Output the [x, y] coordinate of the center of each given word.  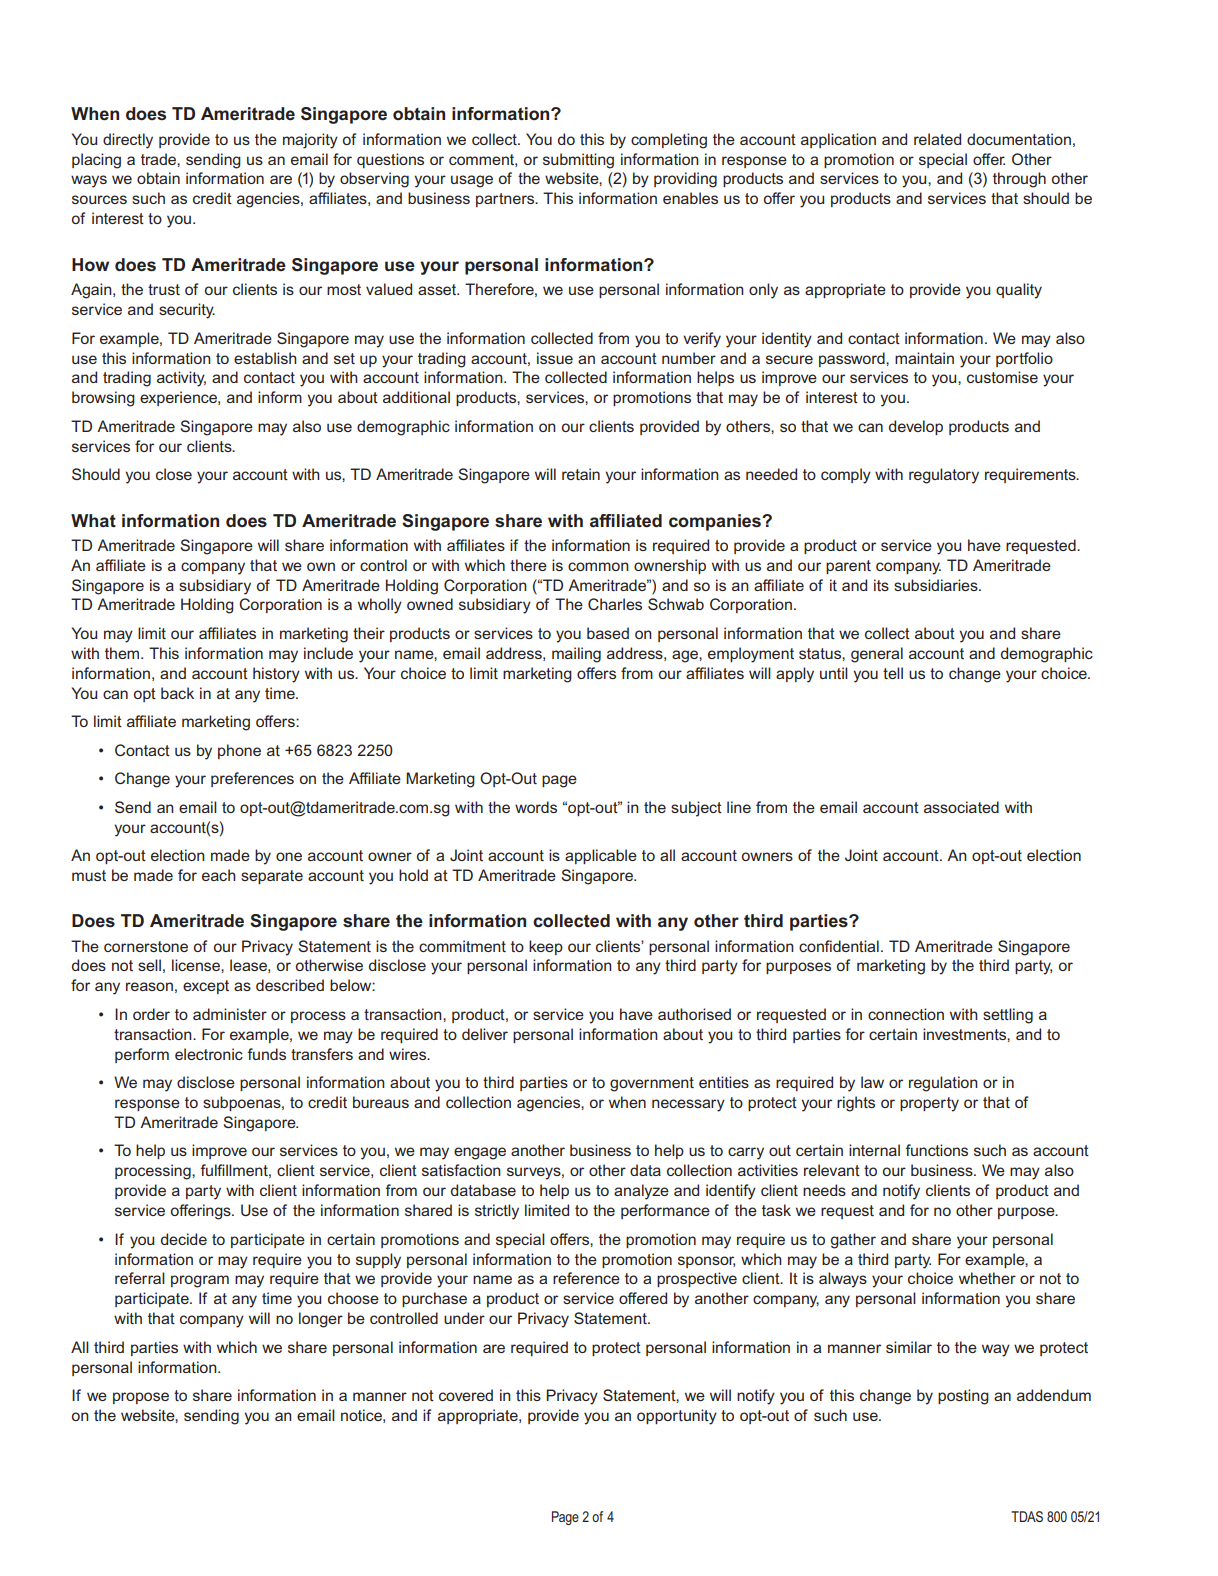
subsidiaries [937, 585]
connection [906, 1014]
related [937, 139]
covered [466, 1395]
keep [546, 947]
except [206, 987]
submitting [578, 161]
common [598, 566]
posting [963, 1397]
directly [128, 141]
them [123, 653]
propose [141, 1398]
